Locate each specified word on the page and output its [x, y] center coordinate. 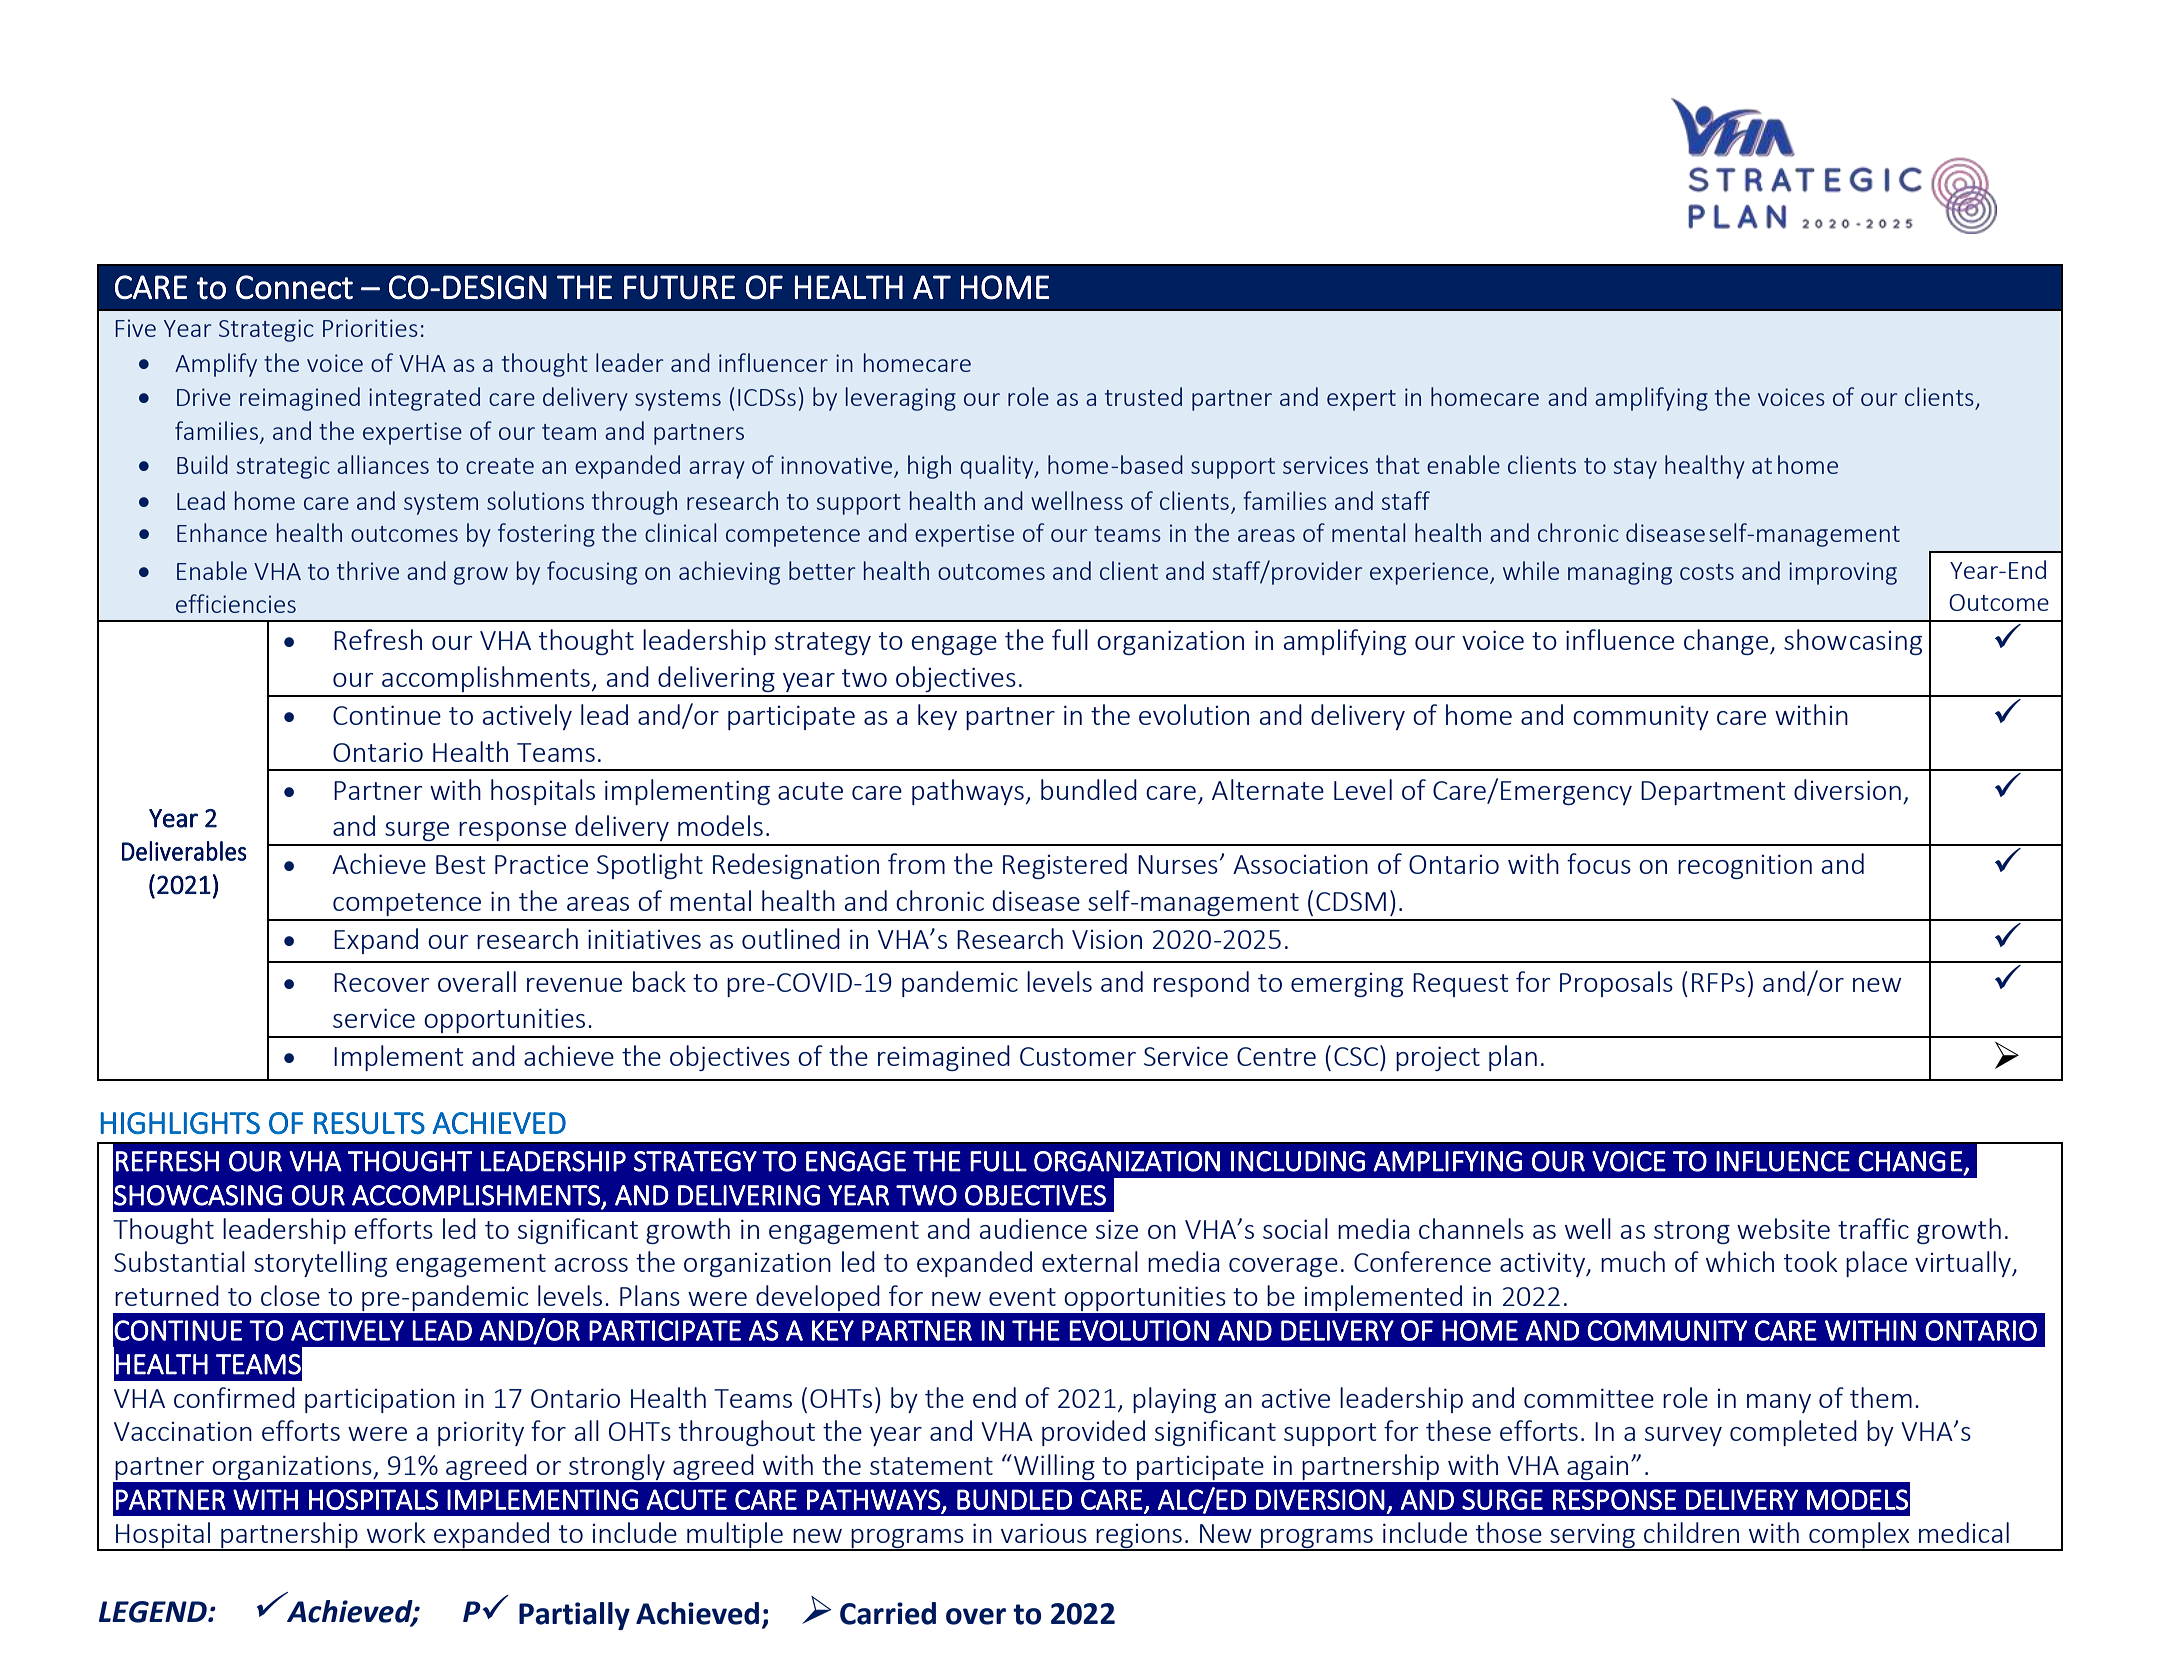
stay [1635, 468]
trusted [1143, 396]
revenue [574, 985]
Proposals [1616, 984]
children [1691, 1532]
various [1044, 1533]
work [396, 1532]
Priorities [370, 328]
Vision [1107, 939]
